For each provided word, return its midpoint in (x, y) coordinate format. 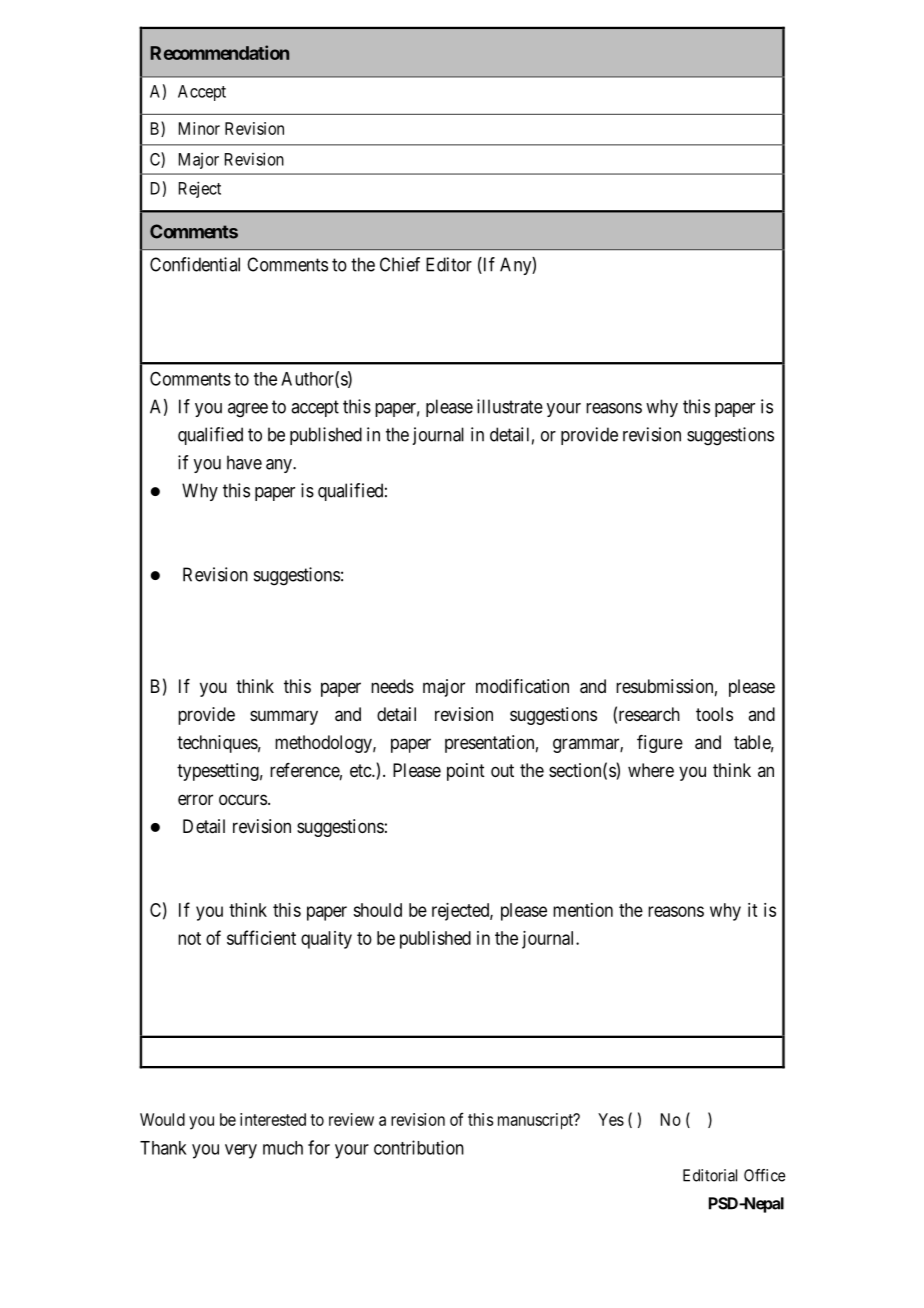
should (377, 910)
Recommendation (219, 52)
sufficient (261, 937)
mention (583, 910)
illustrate (510, 406)
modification (522, 686)
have (244, 462)
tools (714, 714)
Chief (400, 264)
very (241, 1151)
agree (248, 410)
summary (284, 717)
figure (660, 744)
